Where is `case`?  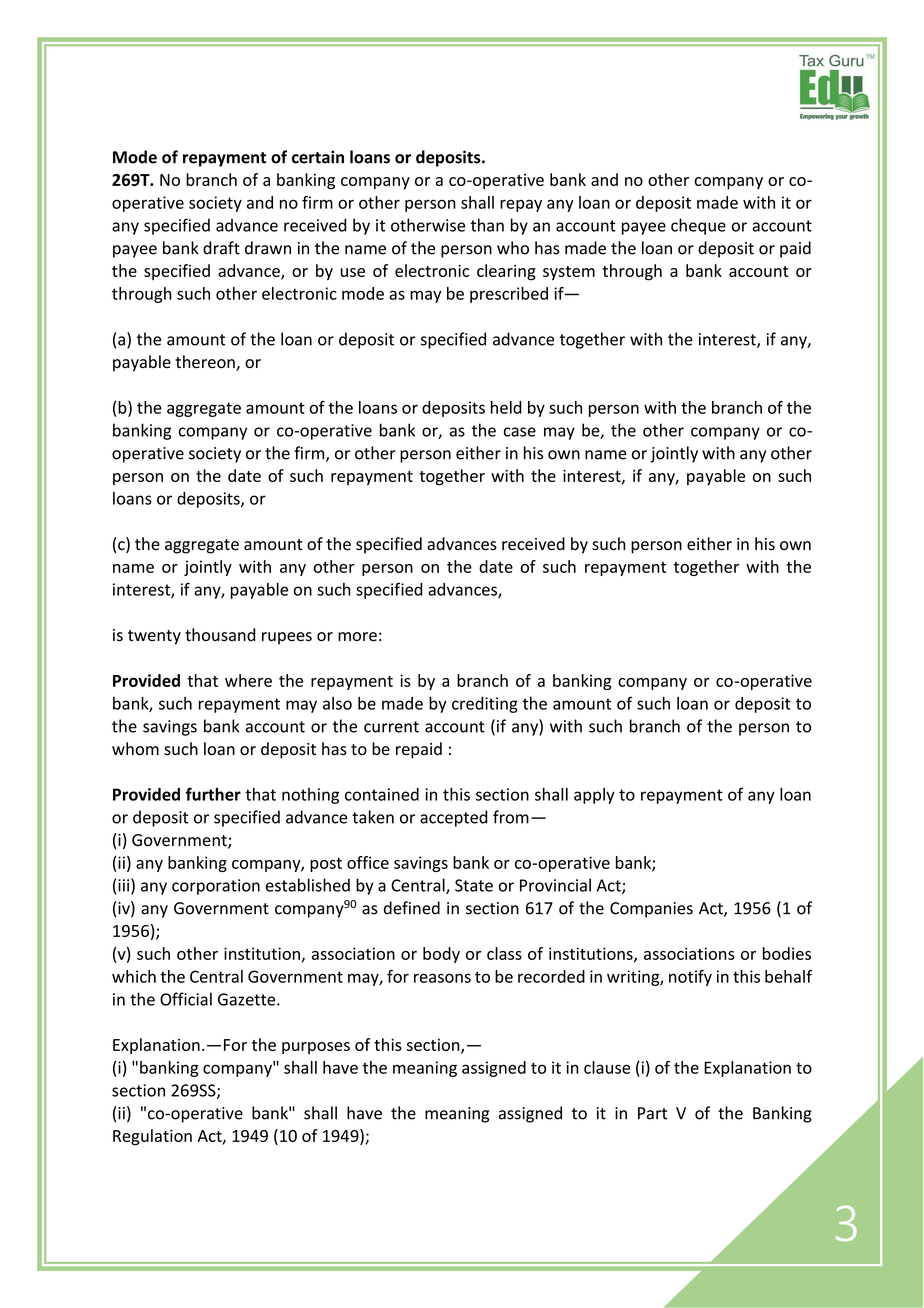
case is located at coordinates (520, 432).
